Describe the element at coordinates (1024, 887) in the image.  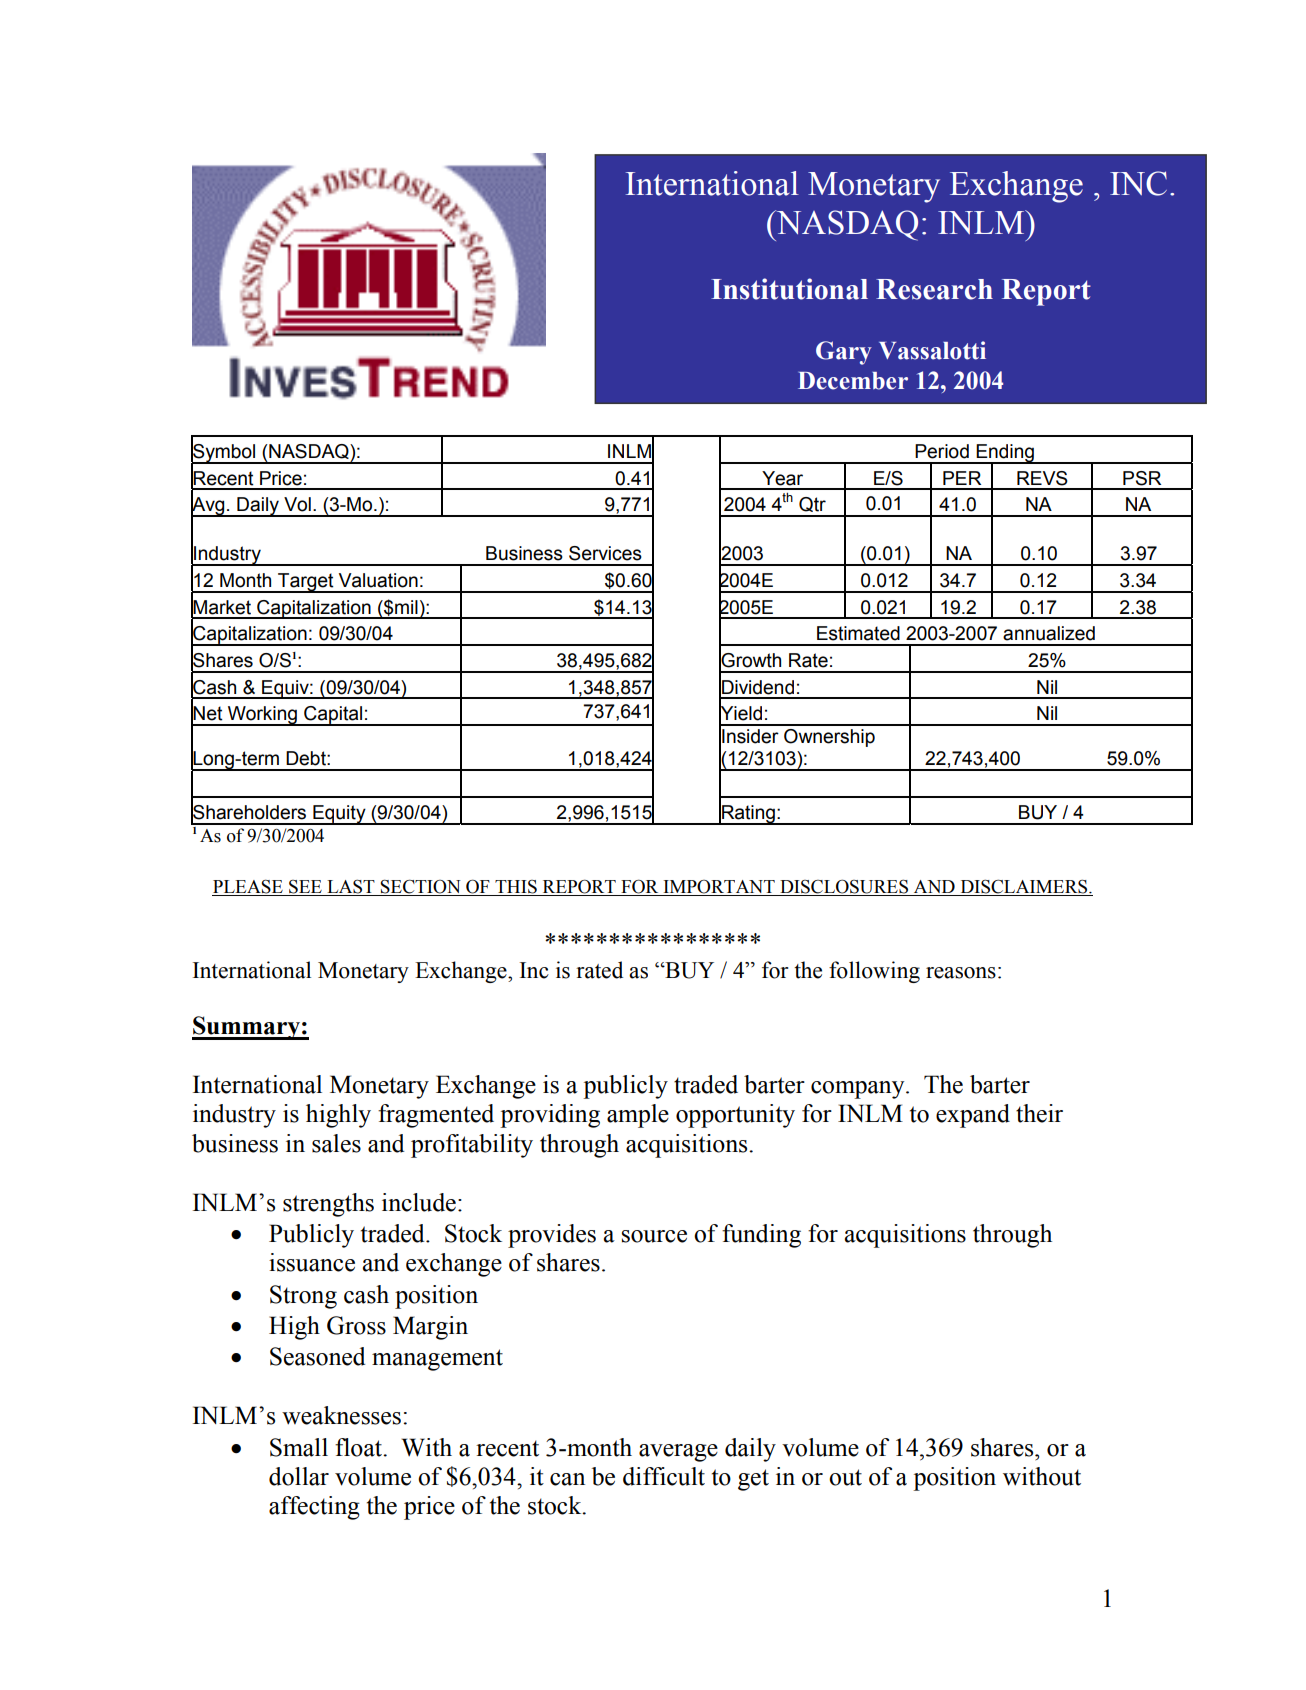
I see `DISCLAIMERS` at that location.
